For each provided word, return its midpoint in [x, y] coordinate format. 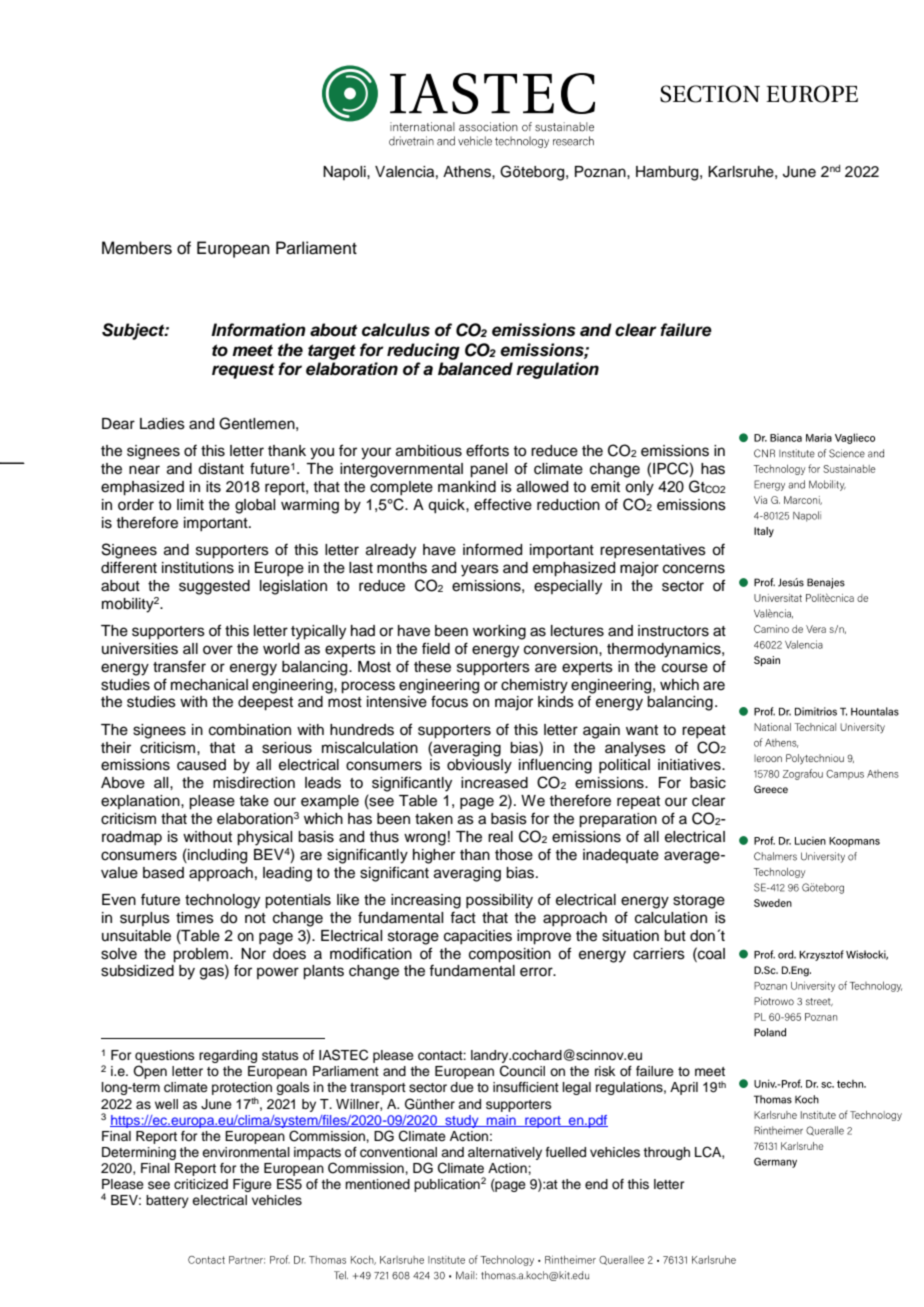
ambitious [429, 451]
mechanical [209, 685]
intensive [397, 702]
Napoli [345, 173]
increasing [426, 901]
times [195, 918]
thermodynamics [665, 650]
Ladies [162, 424]
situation [630, 936]
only [639, 488]
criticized [201, 1184]
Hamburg [668, 173]
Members [137, 248]
